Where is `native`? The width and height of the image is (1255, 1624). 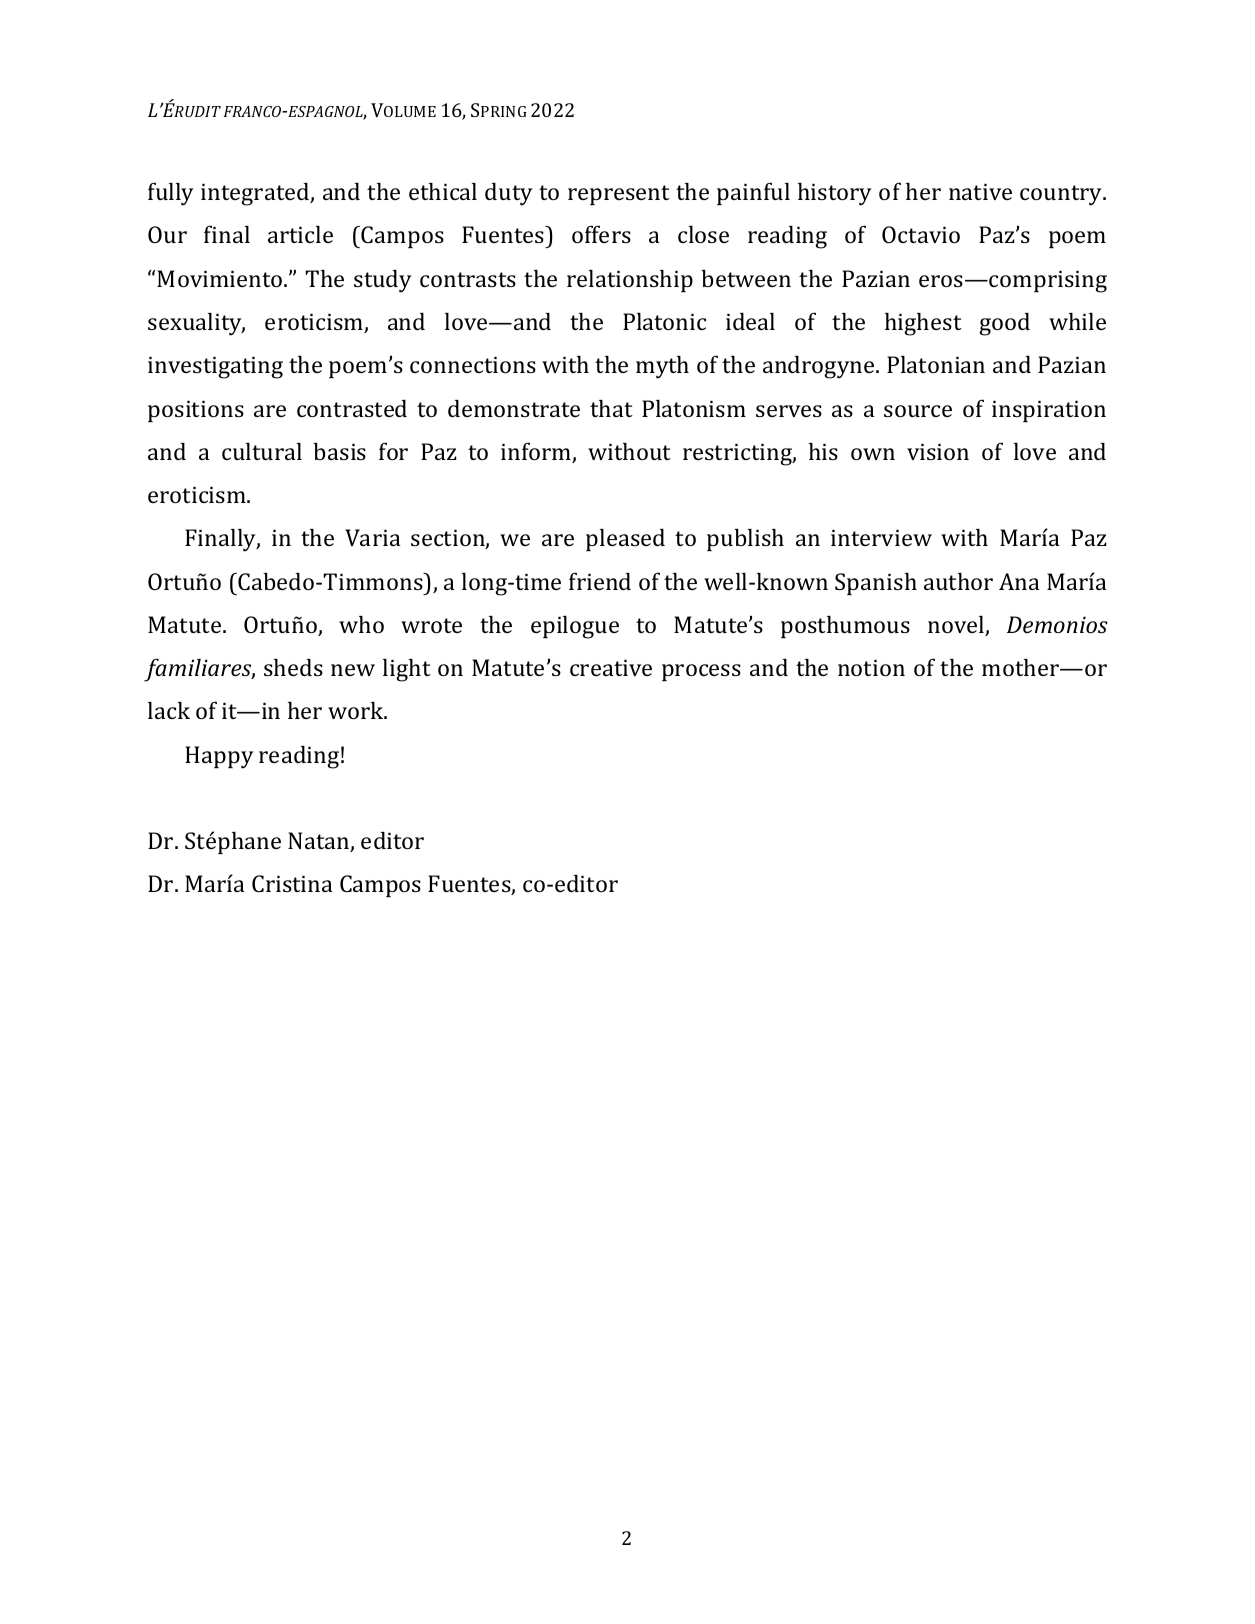 native is located at coordinates (980, 192).
